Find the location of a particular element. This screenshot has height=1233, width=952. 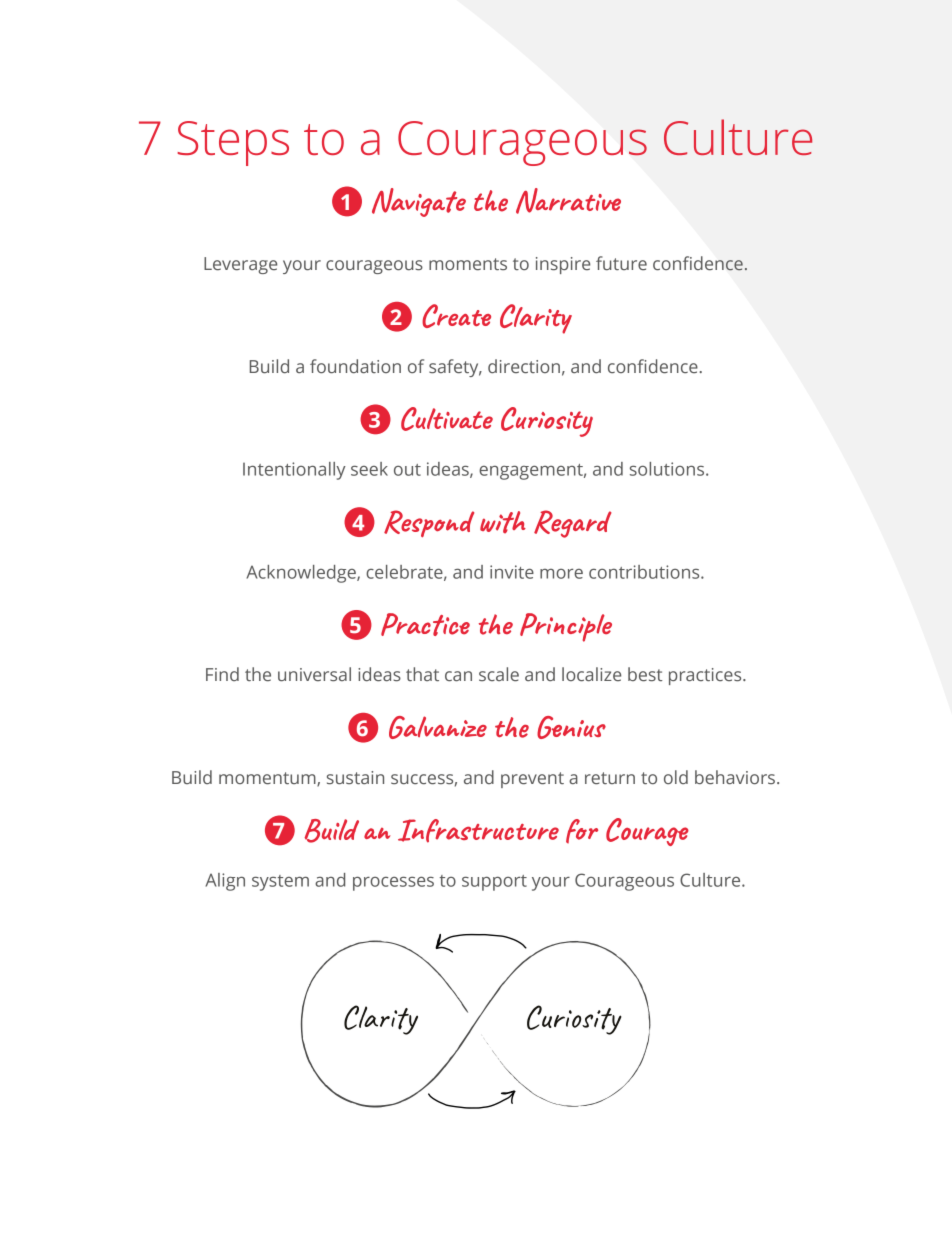

contributions is located at coordinates (645, 572).
